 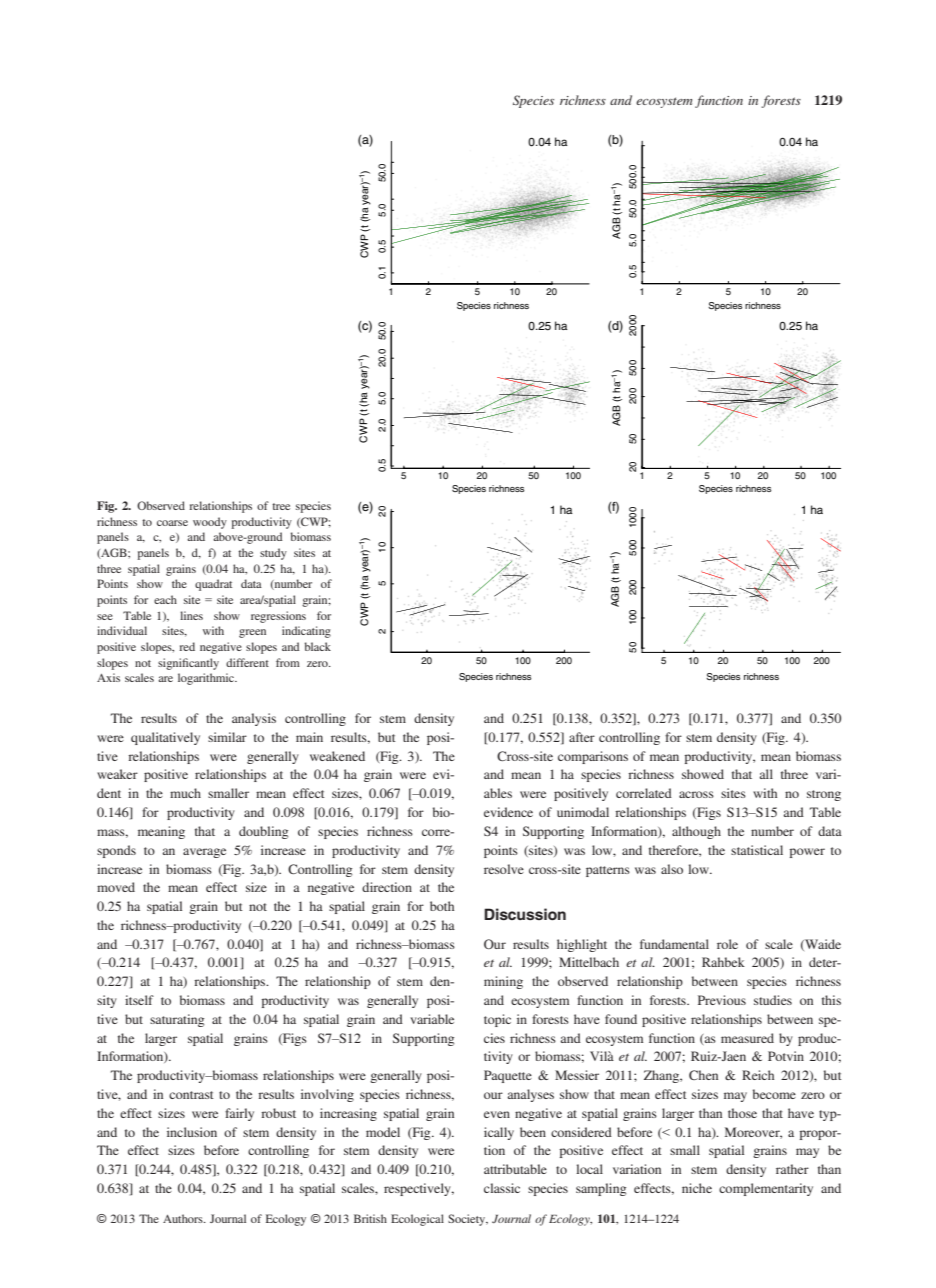 What do you see at coordinates (210, 523) in the image?
I see `woody` at bounding box center [210, 523].
